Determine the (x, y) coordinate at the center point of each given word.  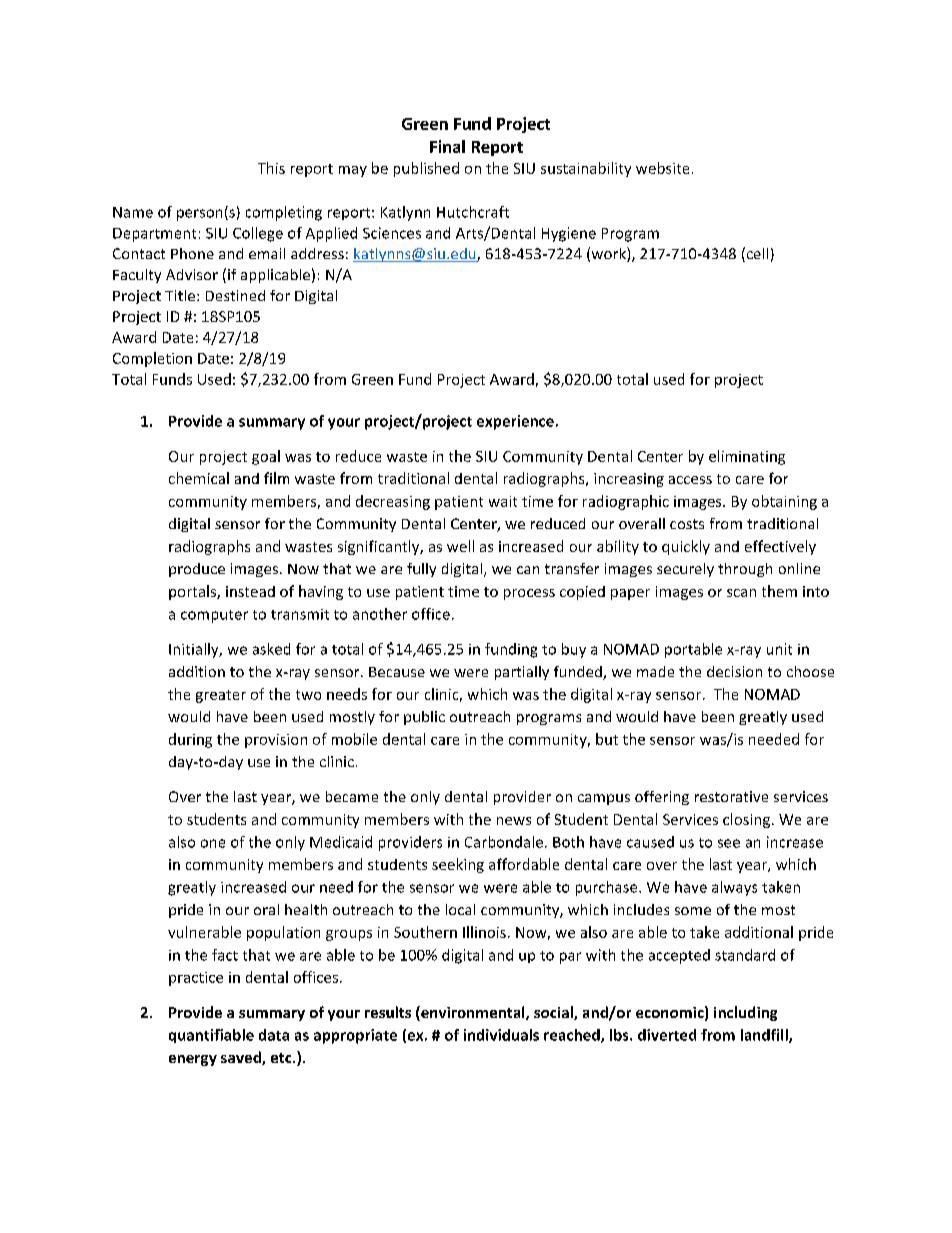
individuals (501, 1035)
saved (242, 1058)
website (662, 168)
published (426, 169)
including (745, 1013)
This (271, 168)
